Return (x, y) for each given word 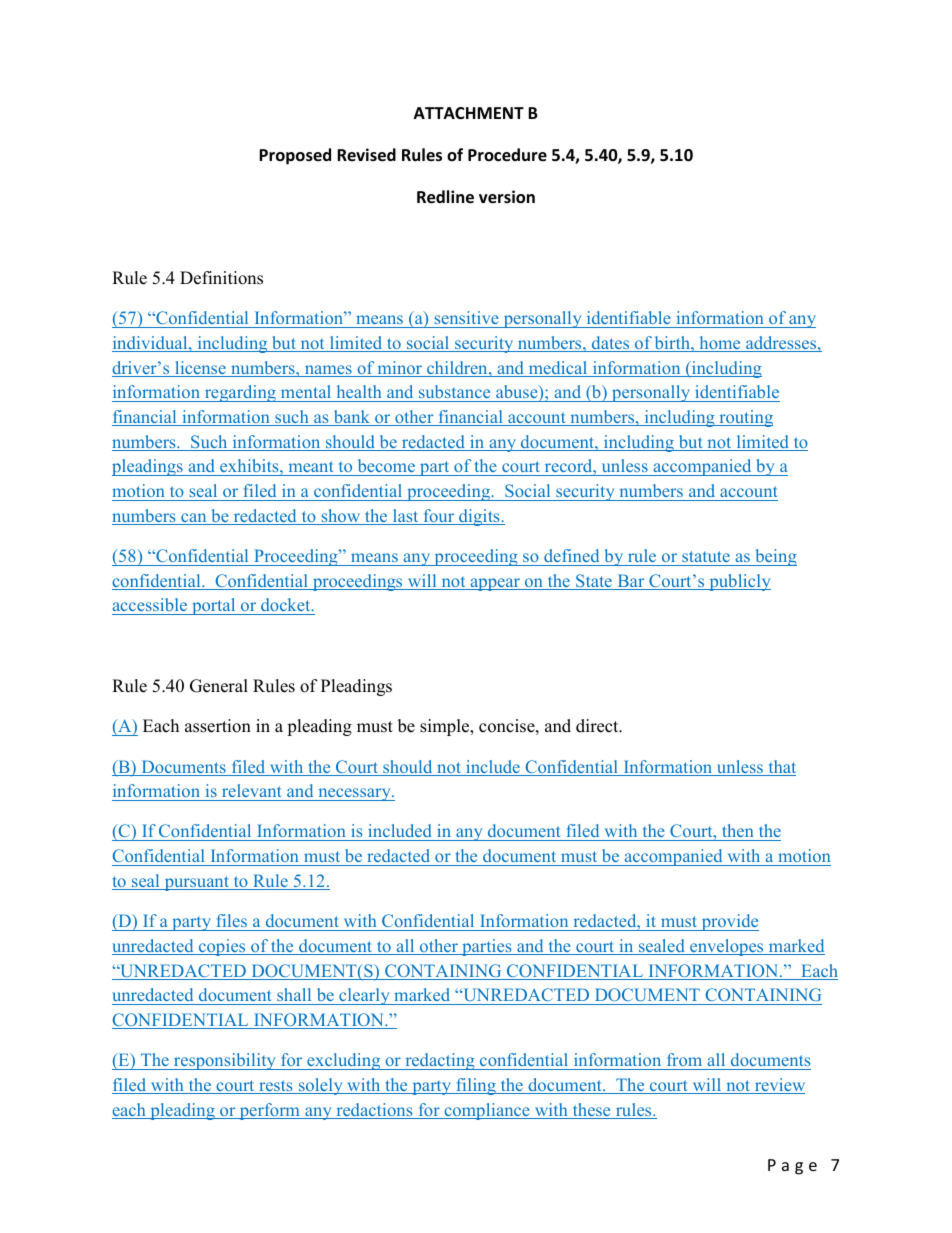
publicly (739, 582)
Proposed (295, 156)
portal (214, 606)
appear (495, 584)
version (507, 197)
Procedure (507, 155)
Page (792, 1167)
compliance (487, 1111)
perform (269, 1111)
